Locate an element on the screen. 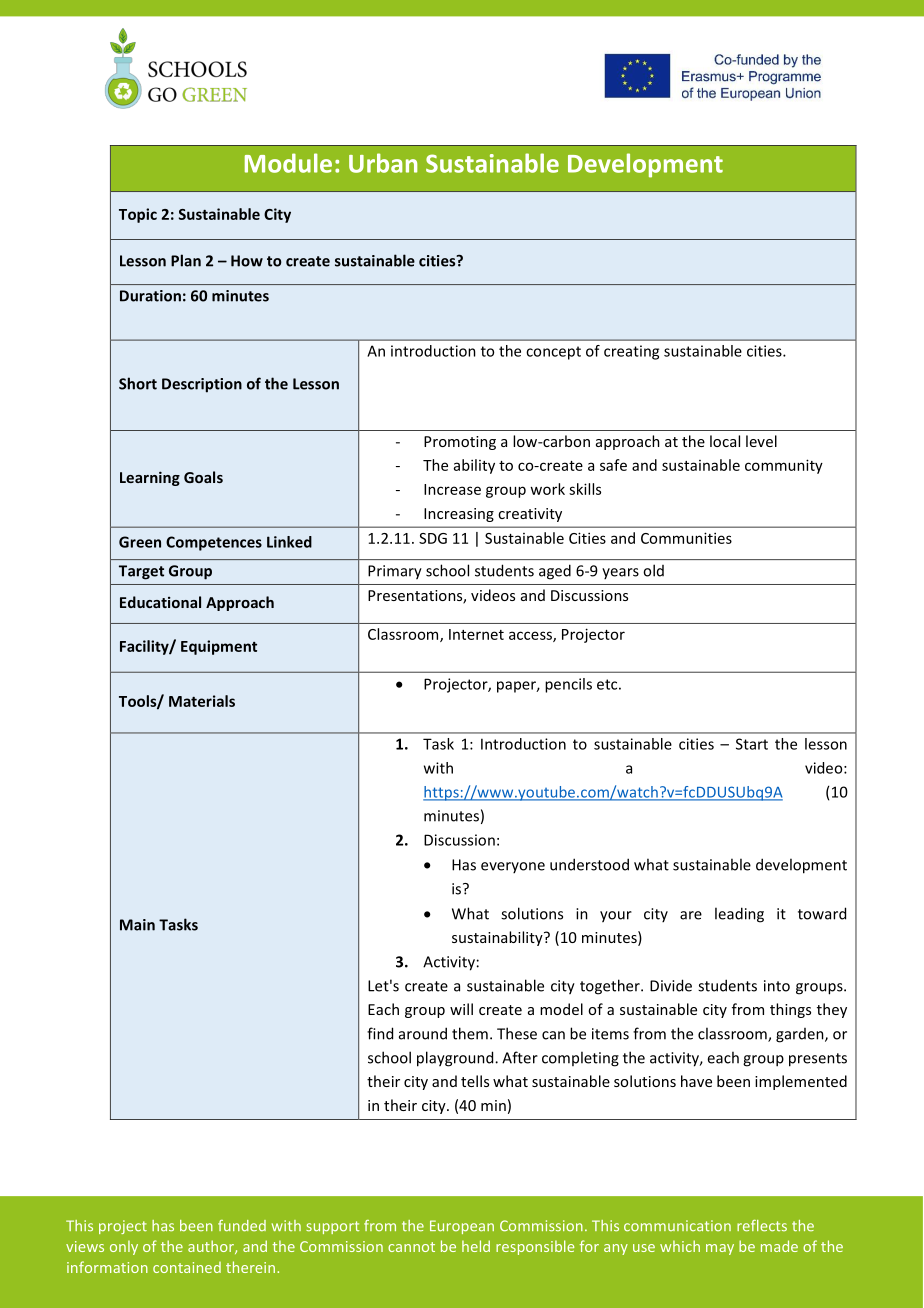 This screenshot has width=924, height=1308. European is located at coordinates (462, 1227).
